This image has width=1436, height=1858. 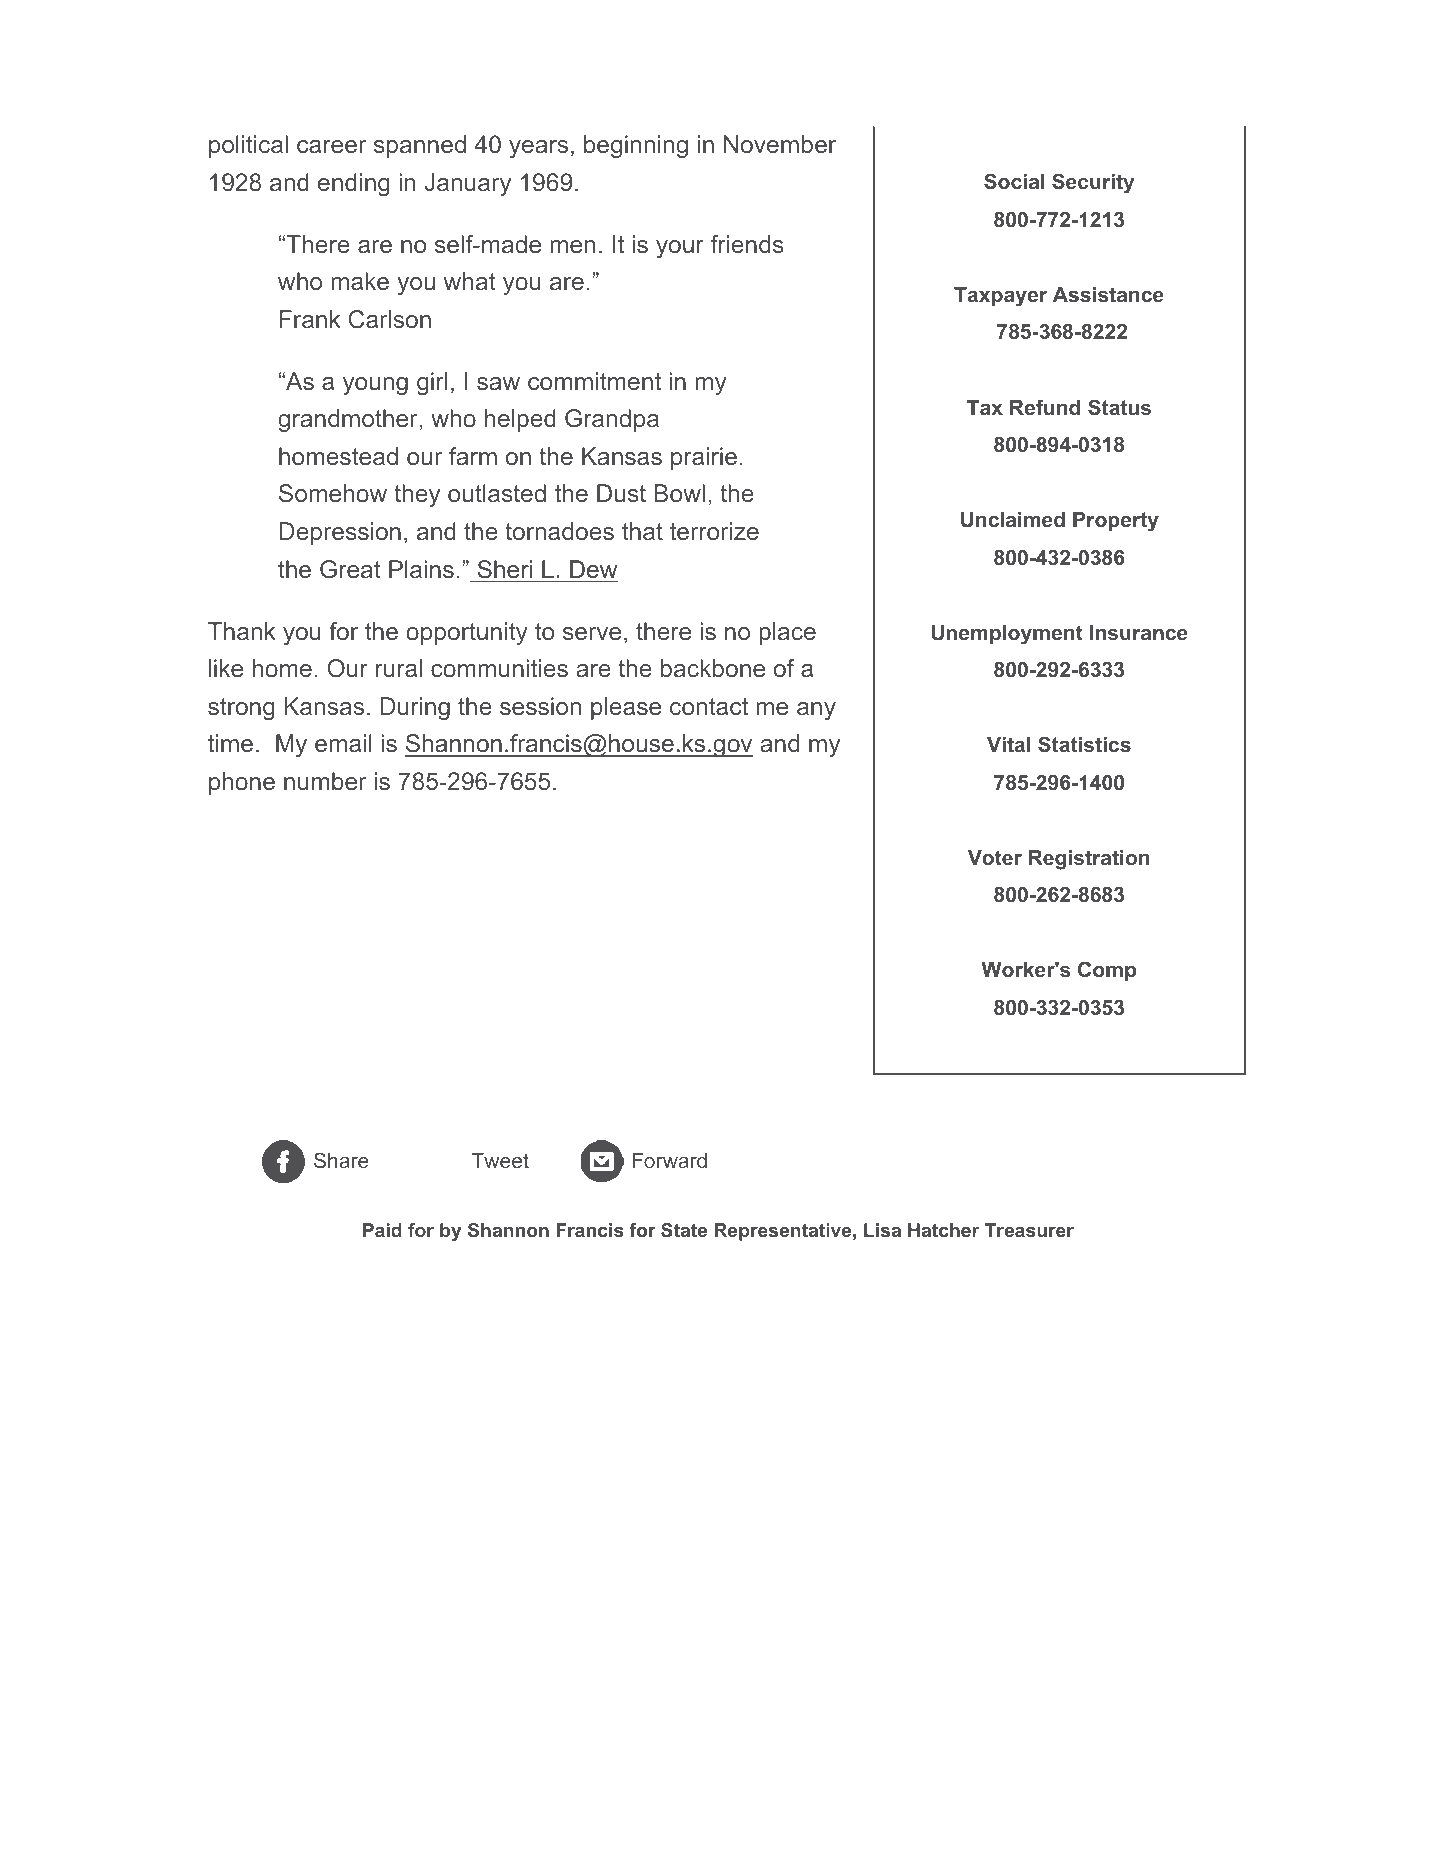 I want to click on Unemployment, so click(x=1007, y=635).
